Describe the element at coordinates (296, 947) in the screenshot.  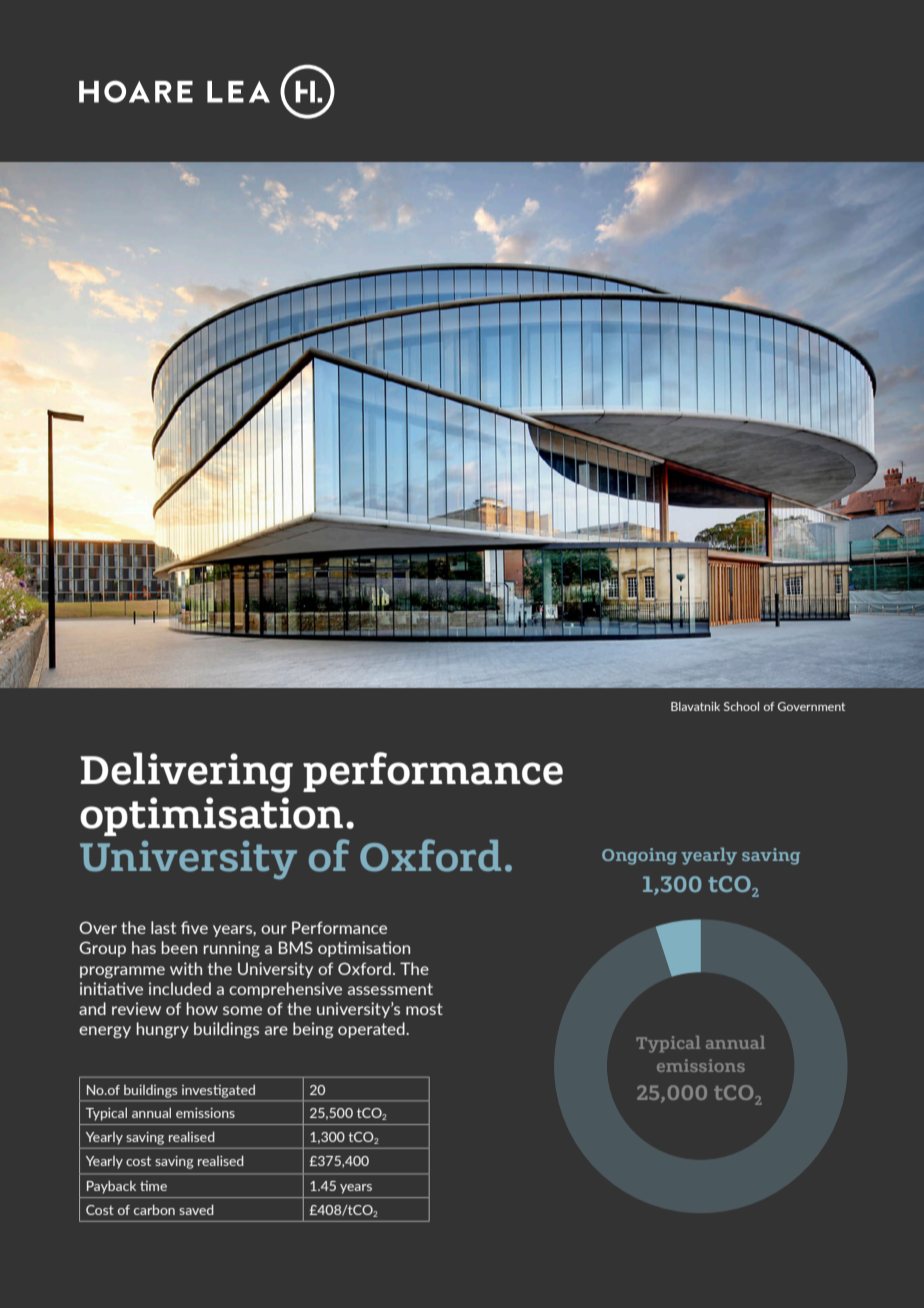
I see `BMS` at that location.
